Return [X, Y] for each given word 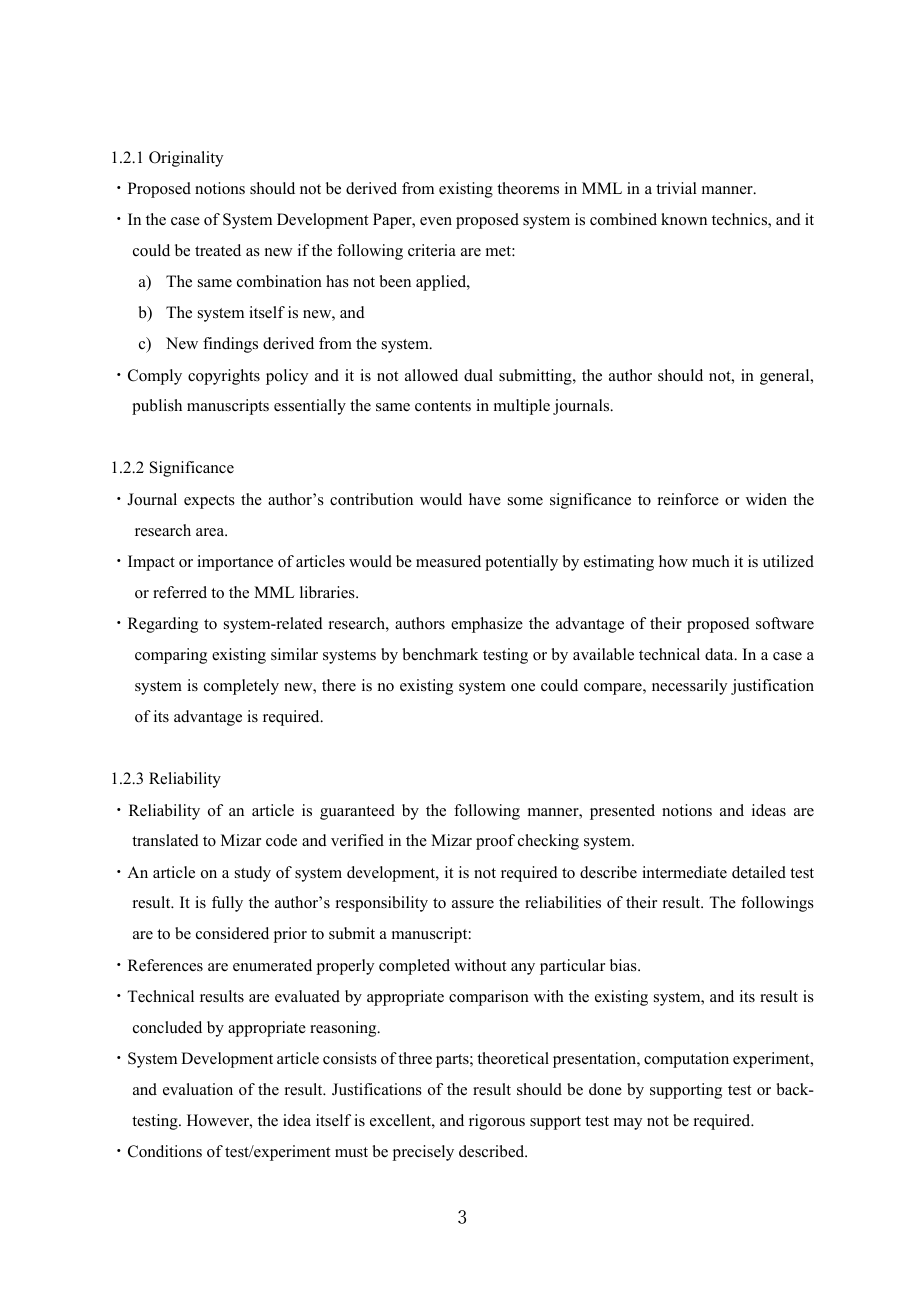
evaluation [198, 1089]
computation [686, 1060]
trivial [676, 188]
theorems [528, 188]
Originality [186, 159]
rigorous [497, 1122]
